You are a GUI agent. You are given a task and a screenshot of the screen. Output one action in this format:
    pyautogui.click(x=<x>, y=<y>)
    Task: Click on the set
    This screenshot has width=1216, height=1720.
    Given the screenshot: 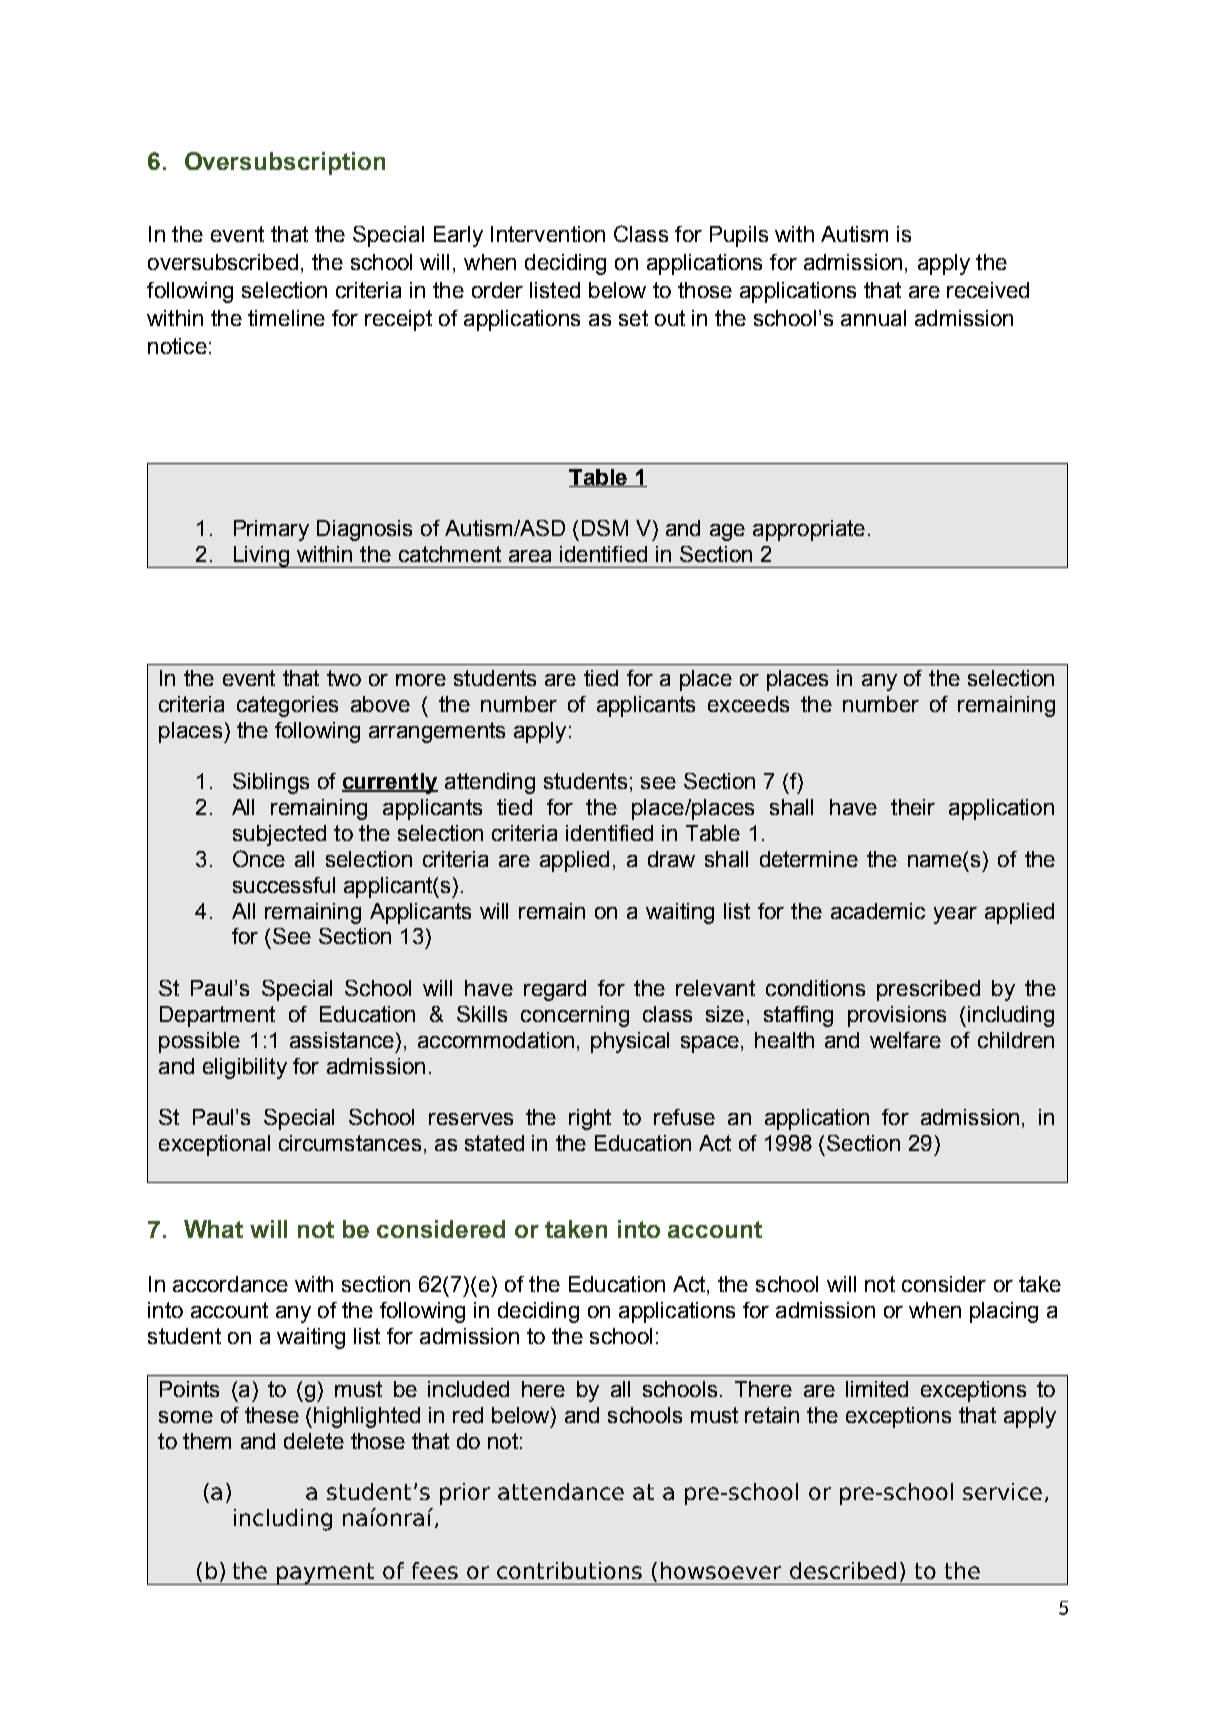 What is the action you would take?
    pyautogui.click(x=633, y=318)
